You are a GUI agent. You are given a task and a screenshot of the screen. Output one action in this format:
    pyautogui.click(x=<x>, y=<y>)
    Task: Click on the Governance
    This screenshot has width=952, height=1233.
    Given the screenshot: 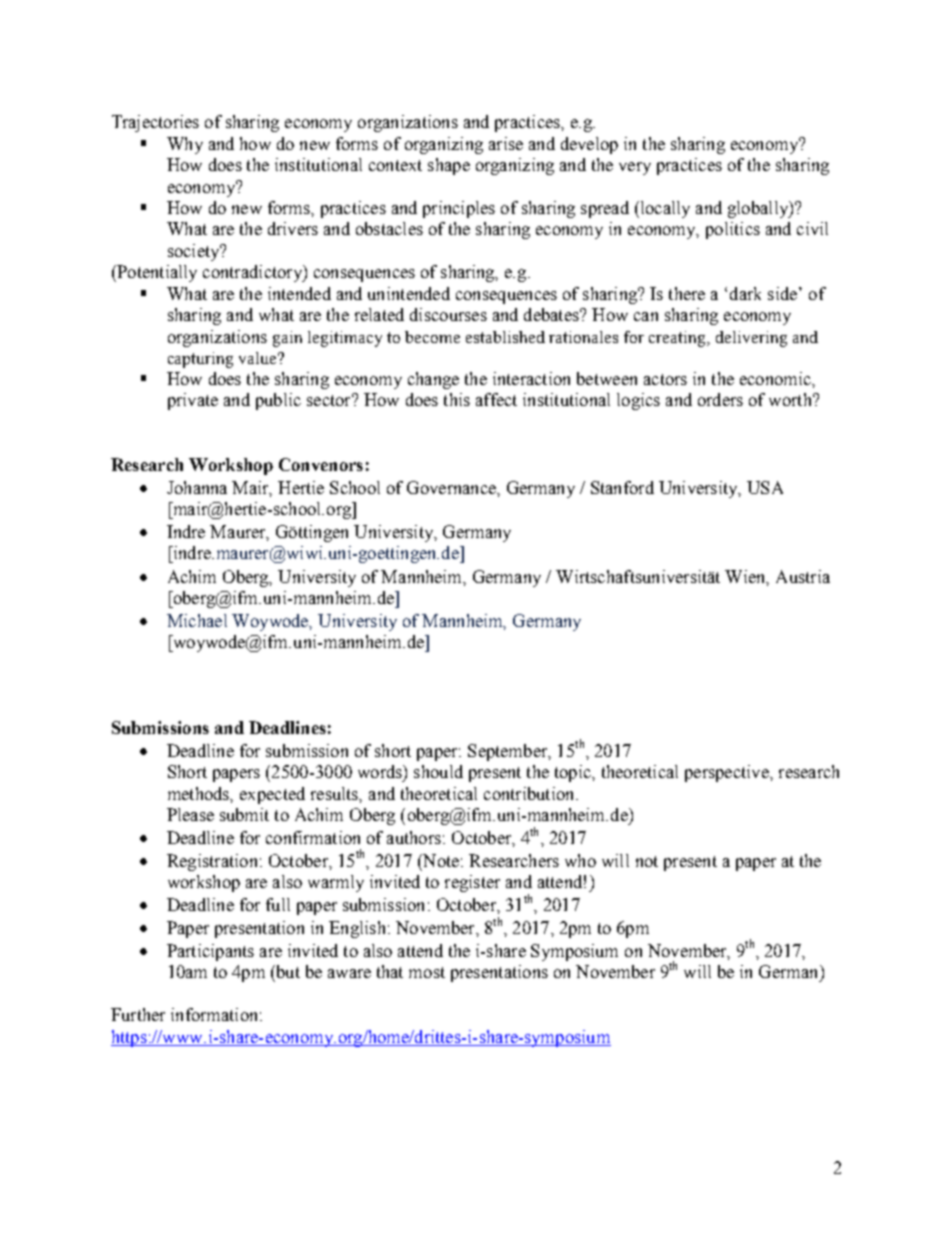 What is the action you would take?
    pyautogui.click(x=452, y=487)
